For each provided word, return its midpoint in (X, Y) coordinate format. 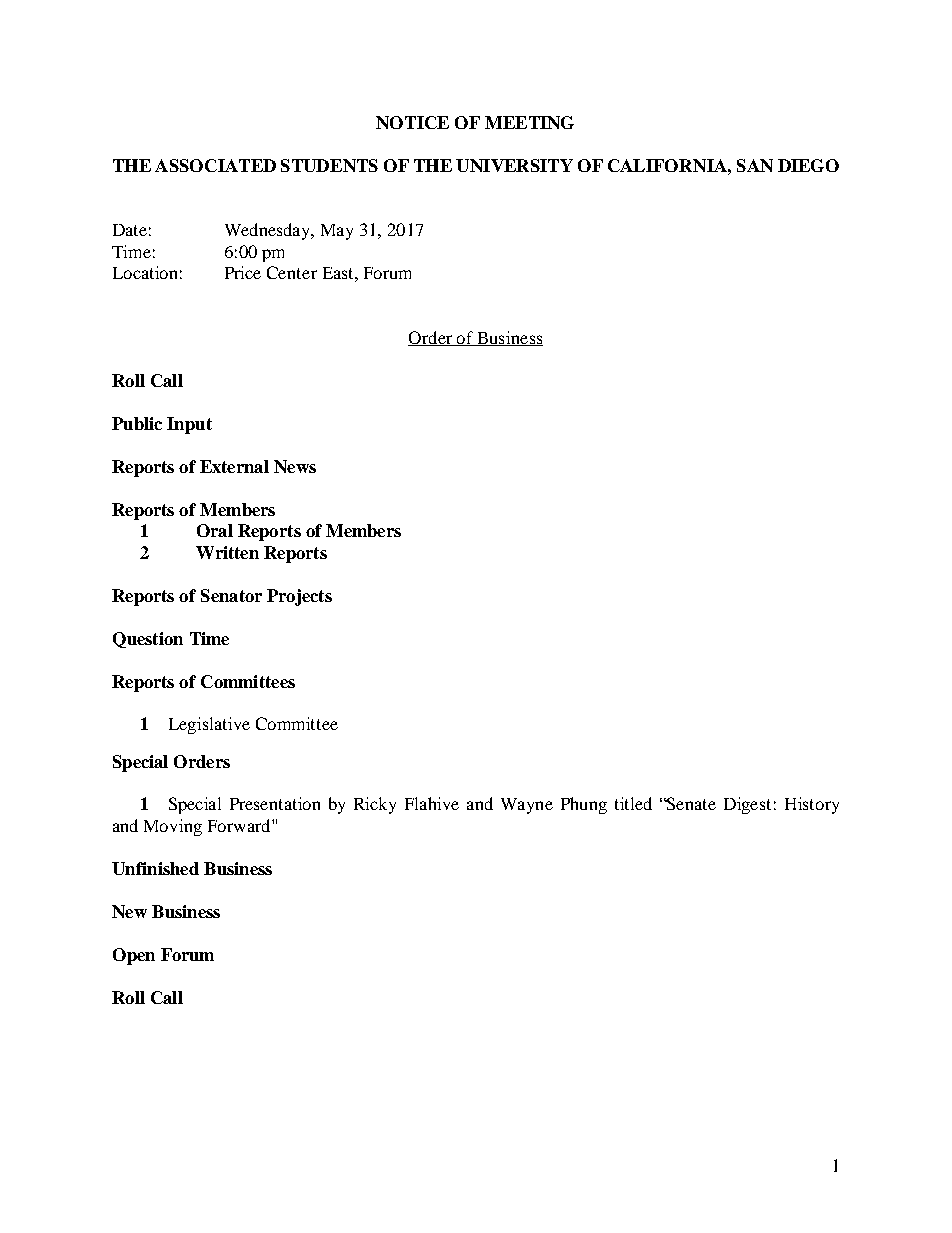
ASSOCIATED (215, 165)
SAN (755, 165)
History (812, 805)
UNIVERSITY (514, 165)
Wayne (527, 806)
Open (134, 956)
